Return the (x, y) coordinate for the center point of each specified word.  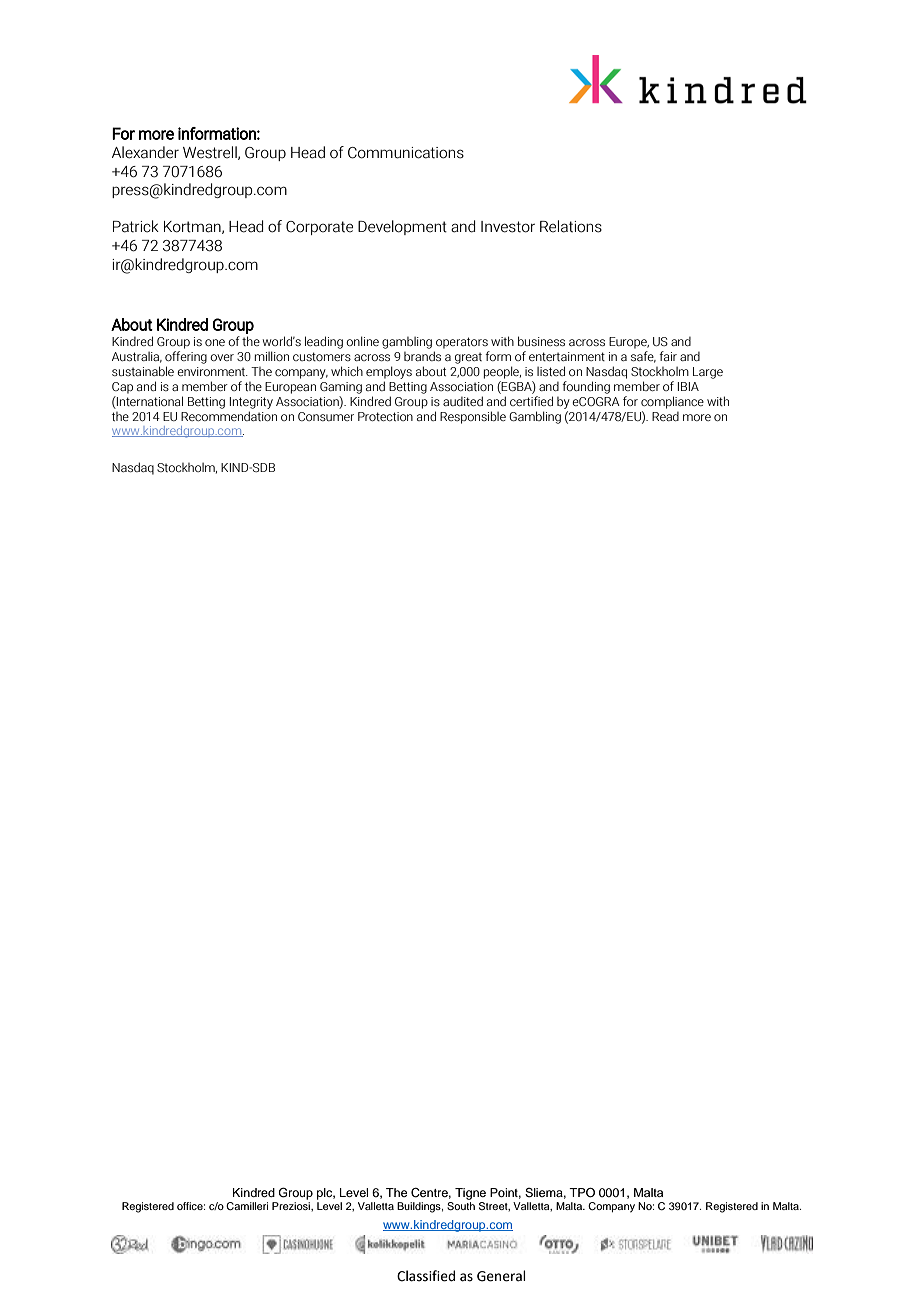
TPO (582, 1193)
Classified (426, 1276)
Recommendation (229, 416)
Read (665, 416)
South (461, 1206)
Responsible (473, 417)
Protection (385, 416)
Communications (406, 153)
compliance (672, 402)
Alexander (145, 152)
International (149, 401)
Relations (571, 226)
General (501, 1276)
